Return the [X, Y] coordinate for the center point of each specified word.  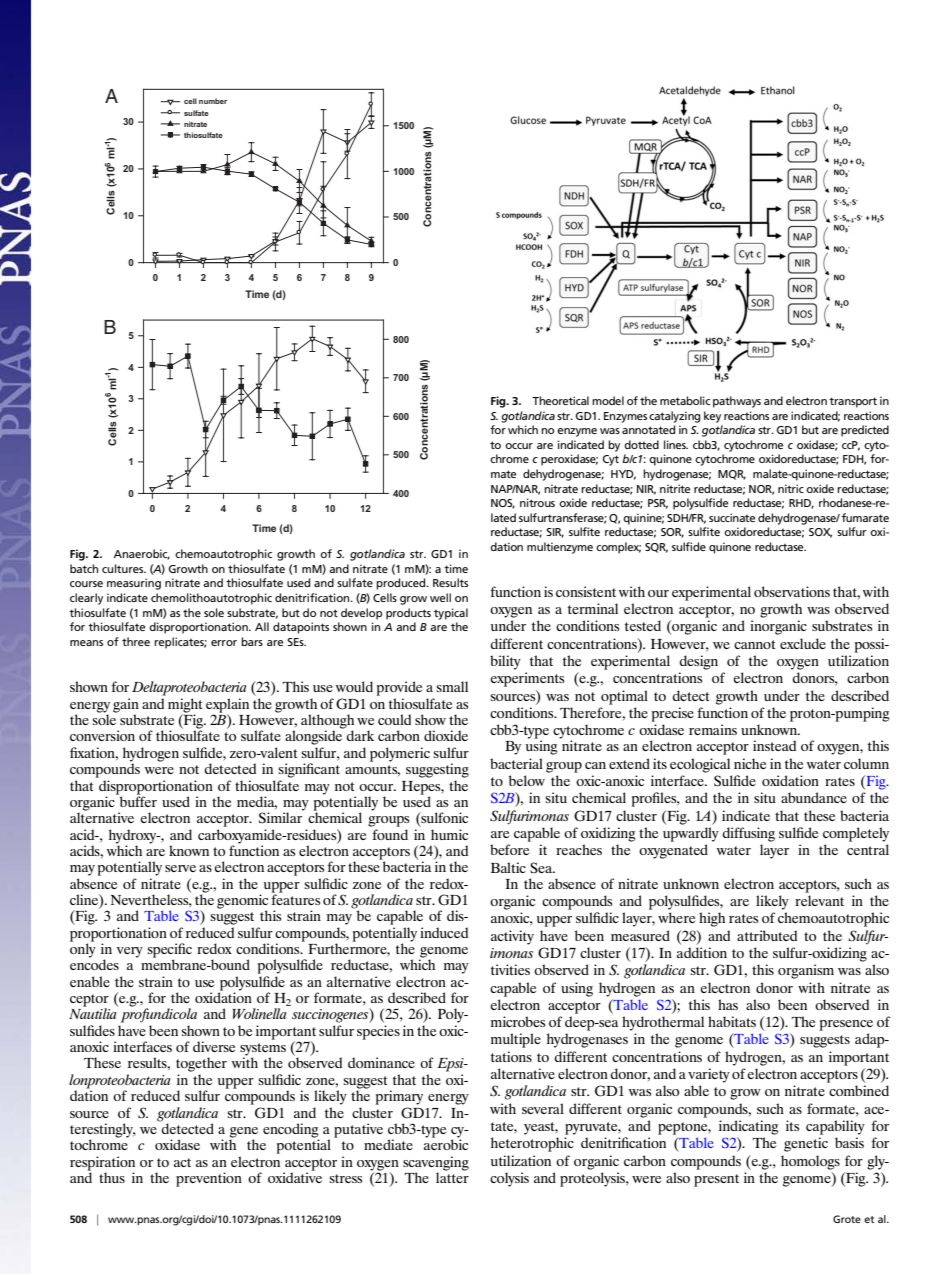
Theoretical [560, 400]
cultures [124, 568]
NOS [503, 504]
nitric [791, 488]
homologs [810, 1162]
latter [452, 1176]
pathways [737, 402]
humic [449, 834]
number [213, 101]
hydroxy [134, 836]
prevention [209, 1179]
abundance [814, 797]
